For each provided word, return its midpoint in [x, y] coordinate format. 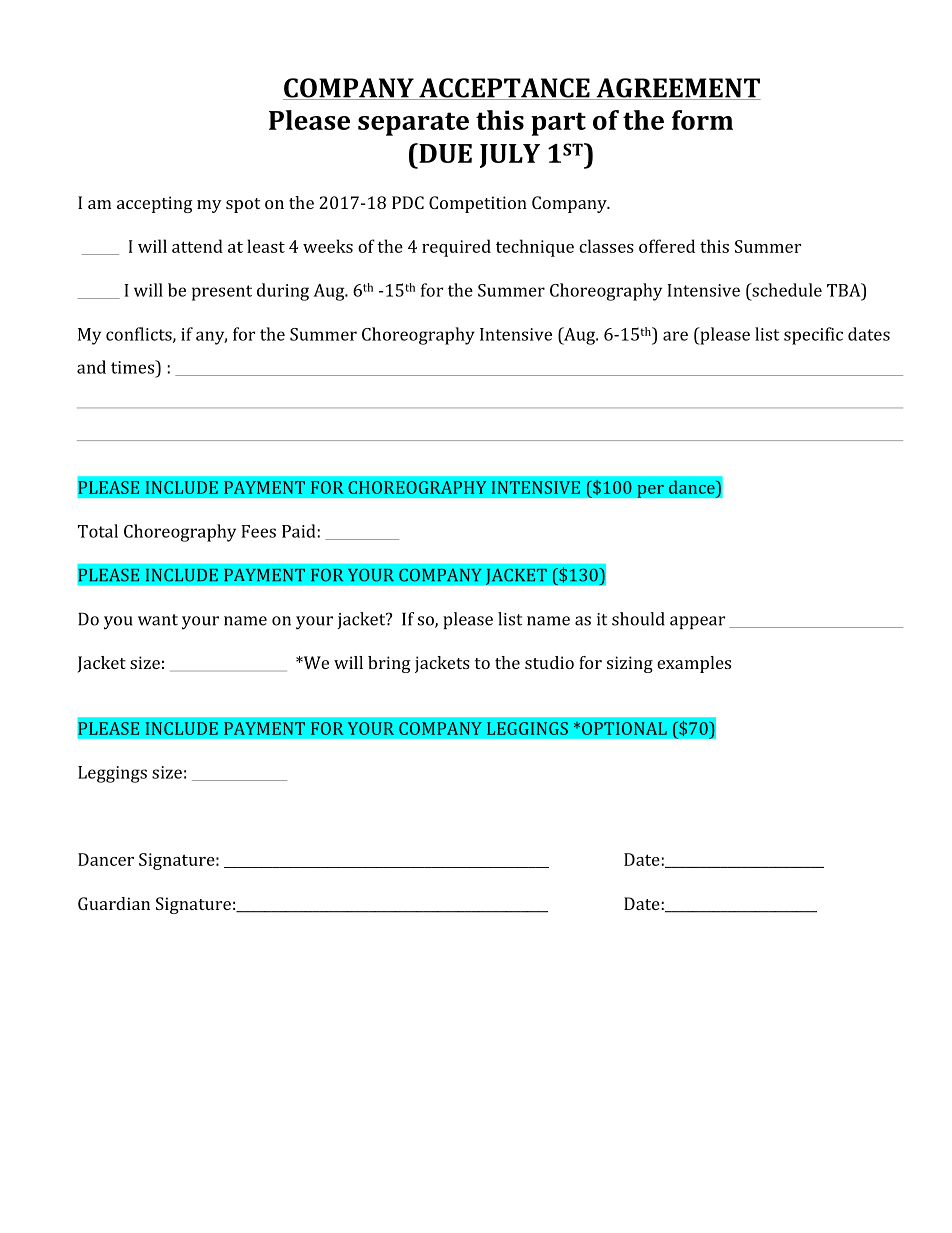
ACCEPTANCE [504, 89]
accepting [155, 204]
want [158, 620]
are [675, 336]
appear [697, 622]
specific [813, 336]
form [702, 120]
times [133, 367]
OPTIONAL [624, 728]
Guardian [114, 903]
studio [549, 662]
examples [694, 664]
